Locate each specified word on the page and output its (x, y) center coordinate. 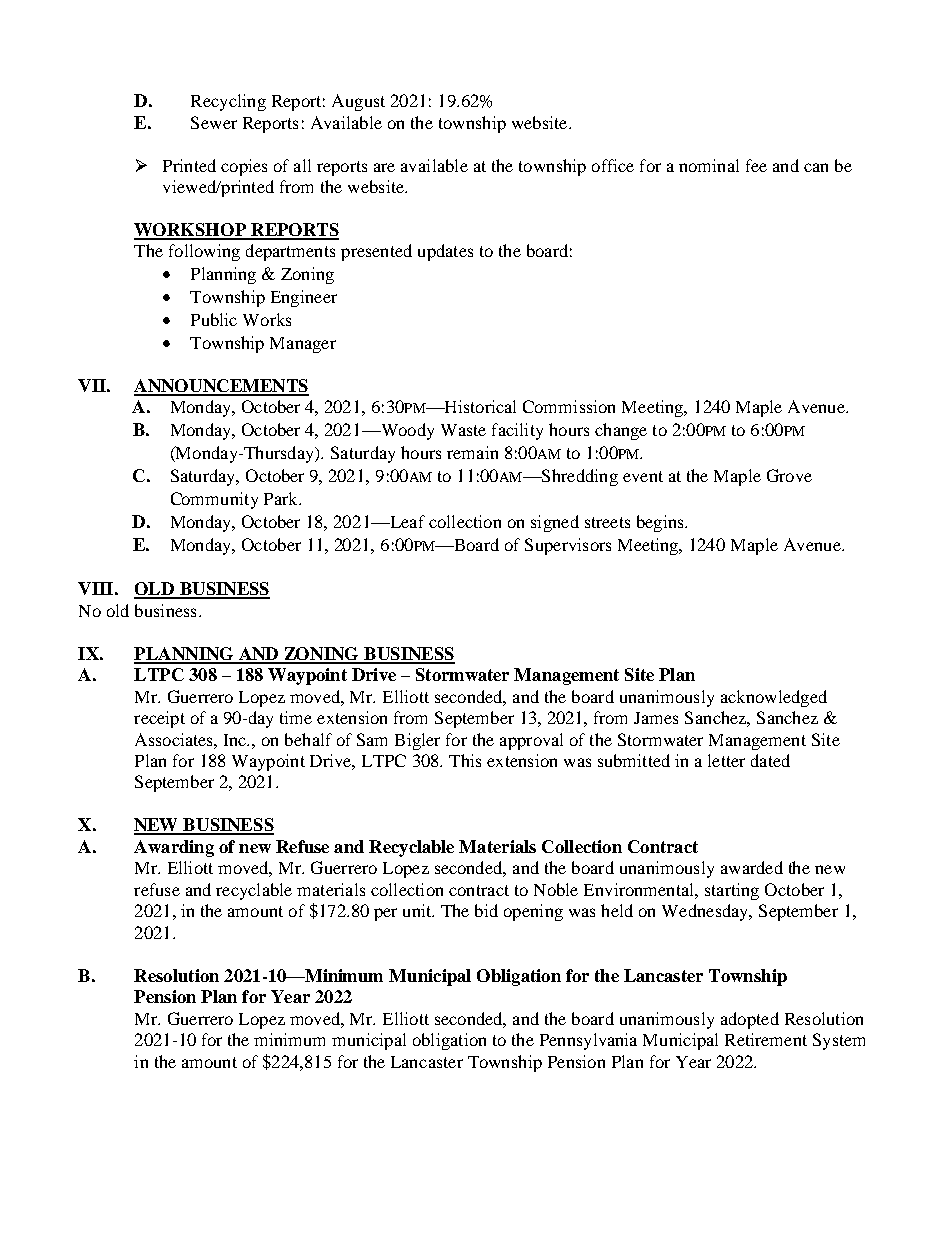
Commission (569, 406)
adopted (750, 1020)
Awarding (174, 848)
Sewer (214, 122)
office (613, 165)
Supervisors (568, 546)
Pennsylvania (588, 1041)
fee (756, 165)
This (465, 760)
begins (661, 523)
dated (770, 760)
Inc (236, 740)
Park (282, 498)
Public (214, 319)
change (621, 431)
